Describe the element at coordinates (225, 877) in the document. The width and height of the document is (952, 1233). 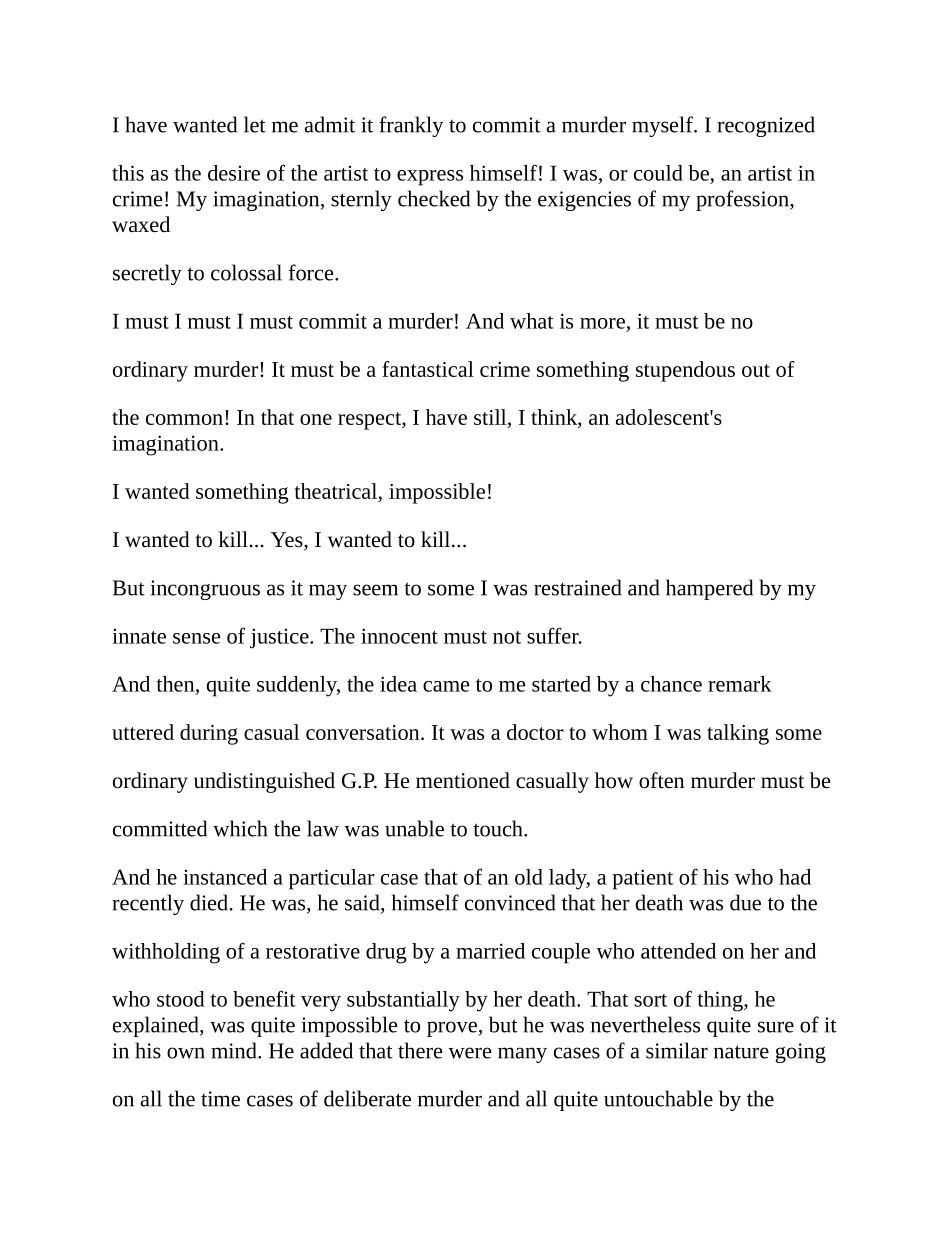
I see `instanced` at that location.
